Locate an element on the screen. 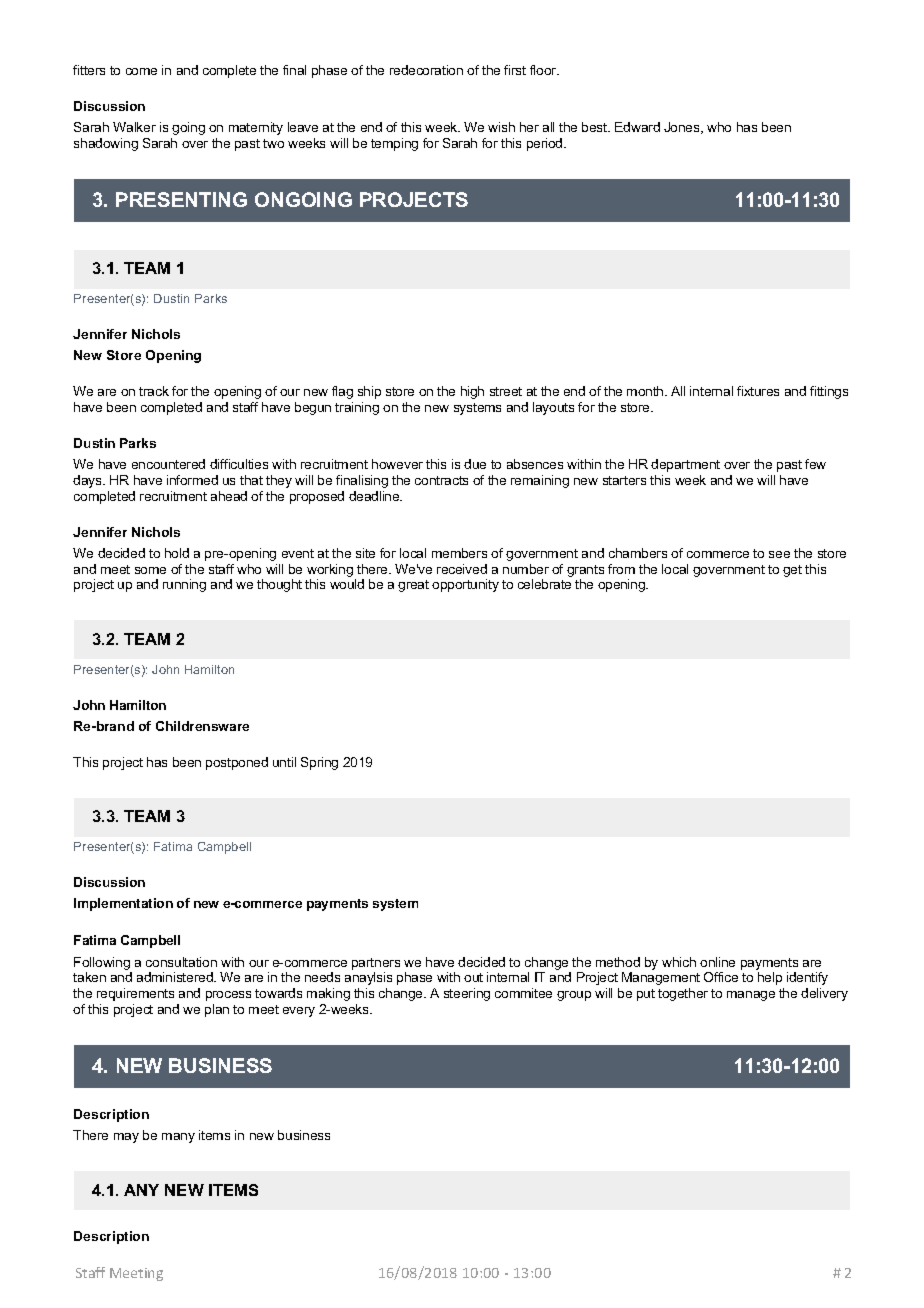  high is located at coordinates (472, 392).
